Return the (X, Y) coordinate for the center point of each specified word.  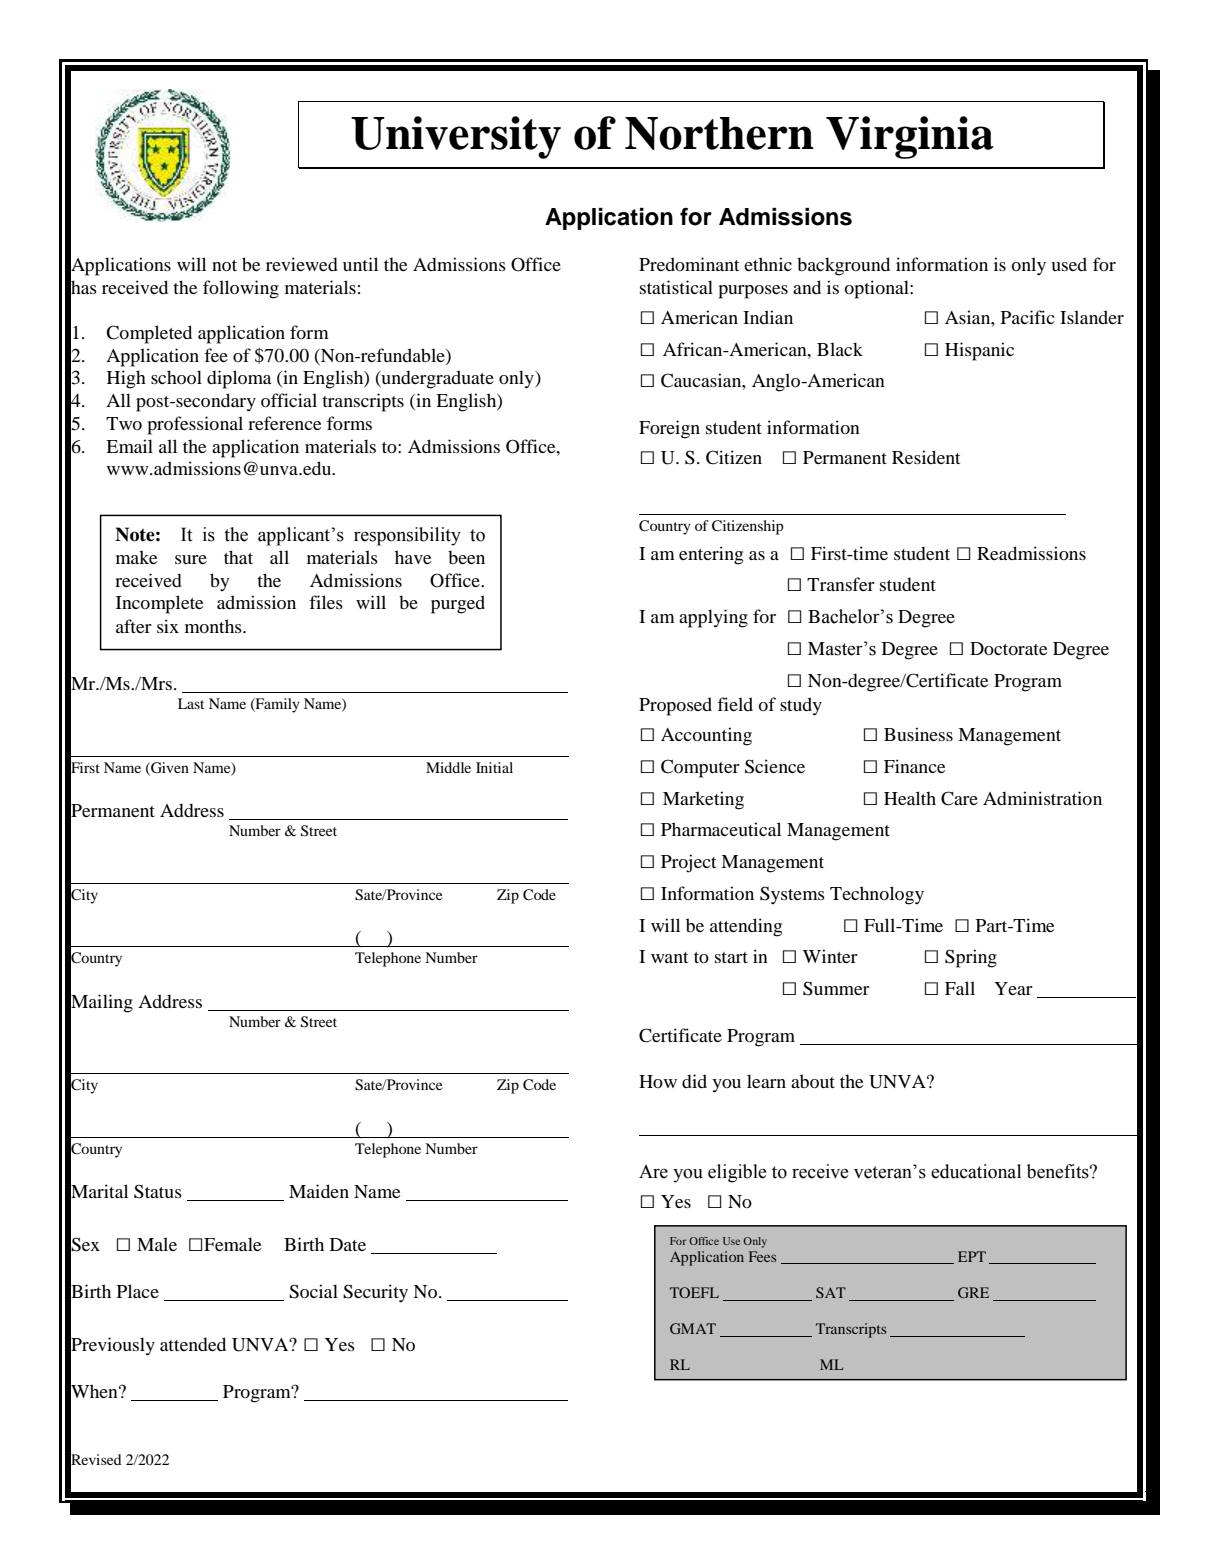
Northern (719, 133)
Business (918, 734)
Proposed (675, 706)
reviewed (302, 264)
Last (191, 703)
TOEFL (694, 1292)
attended (193, 1344)
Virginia (910, 137)
